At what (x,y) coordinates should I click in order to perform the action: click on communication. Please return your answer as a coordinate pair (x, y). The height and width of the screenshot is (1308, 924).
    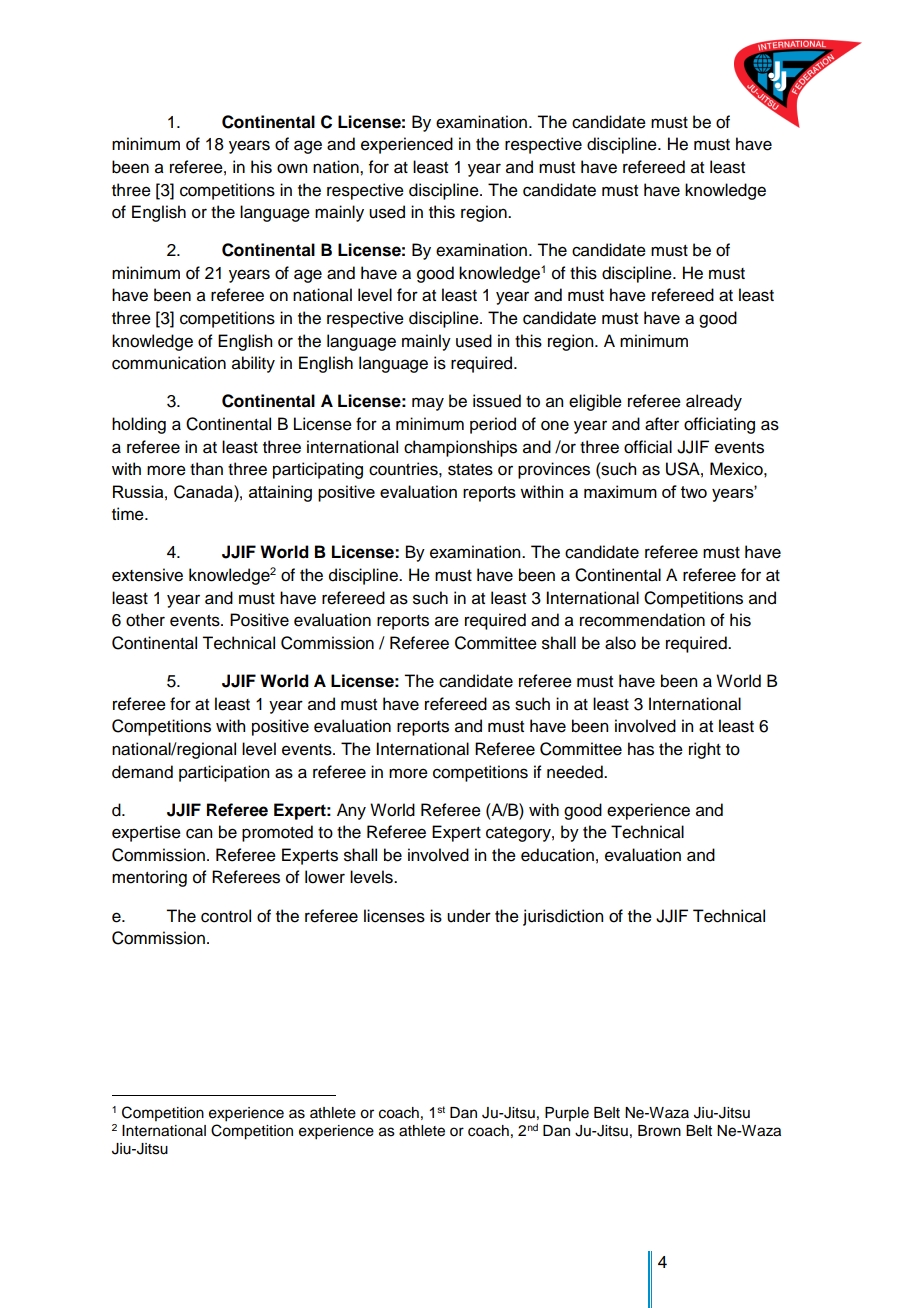
    Looking at the image, I should click on (169, 363).
